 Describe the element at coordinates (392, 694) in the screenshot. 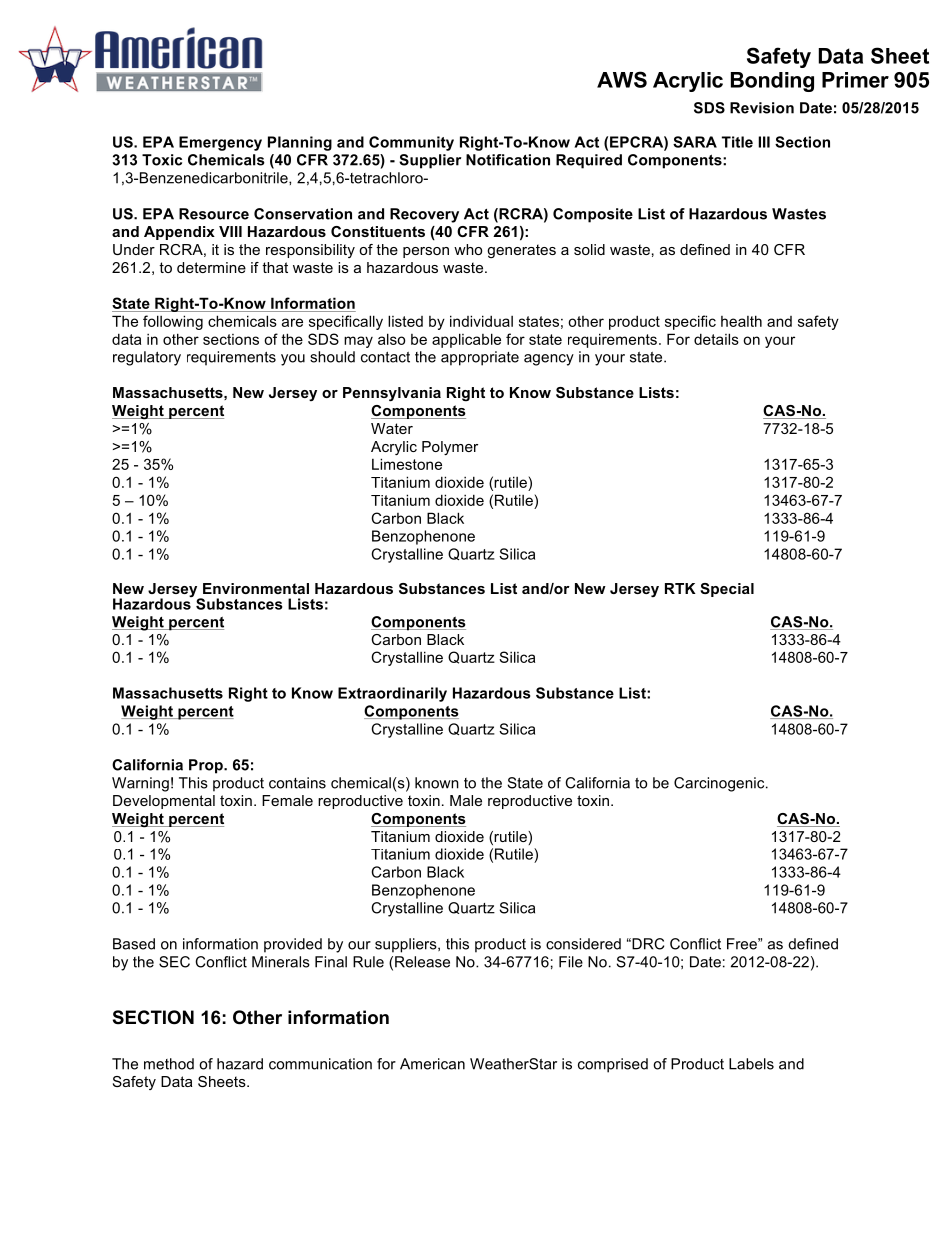

I see `Extraordinarily` at that location.
